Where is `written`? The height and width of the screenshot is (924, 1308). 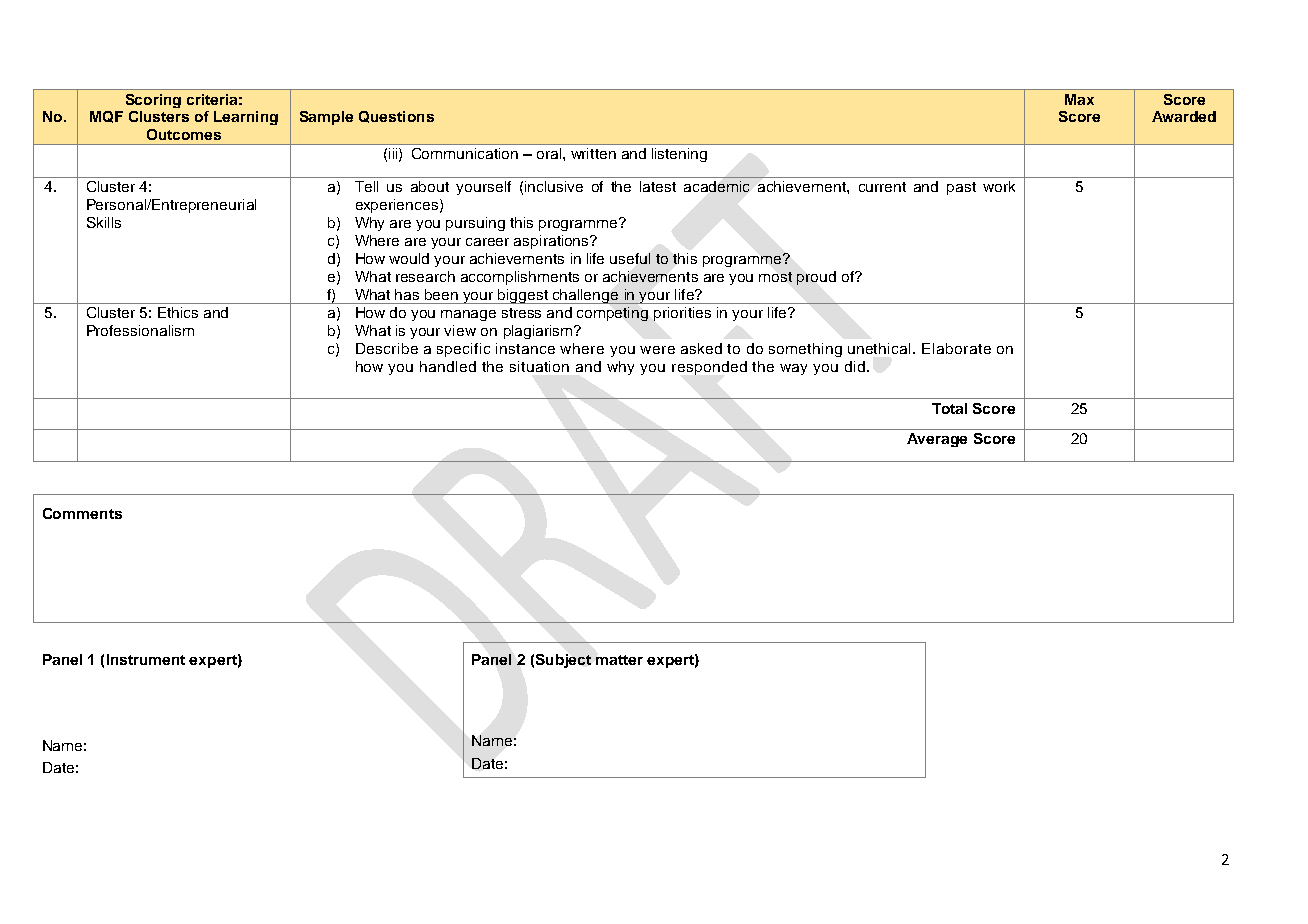 written is located at coordinates (593, 153).
